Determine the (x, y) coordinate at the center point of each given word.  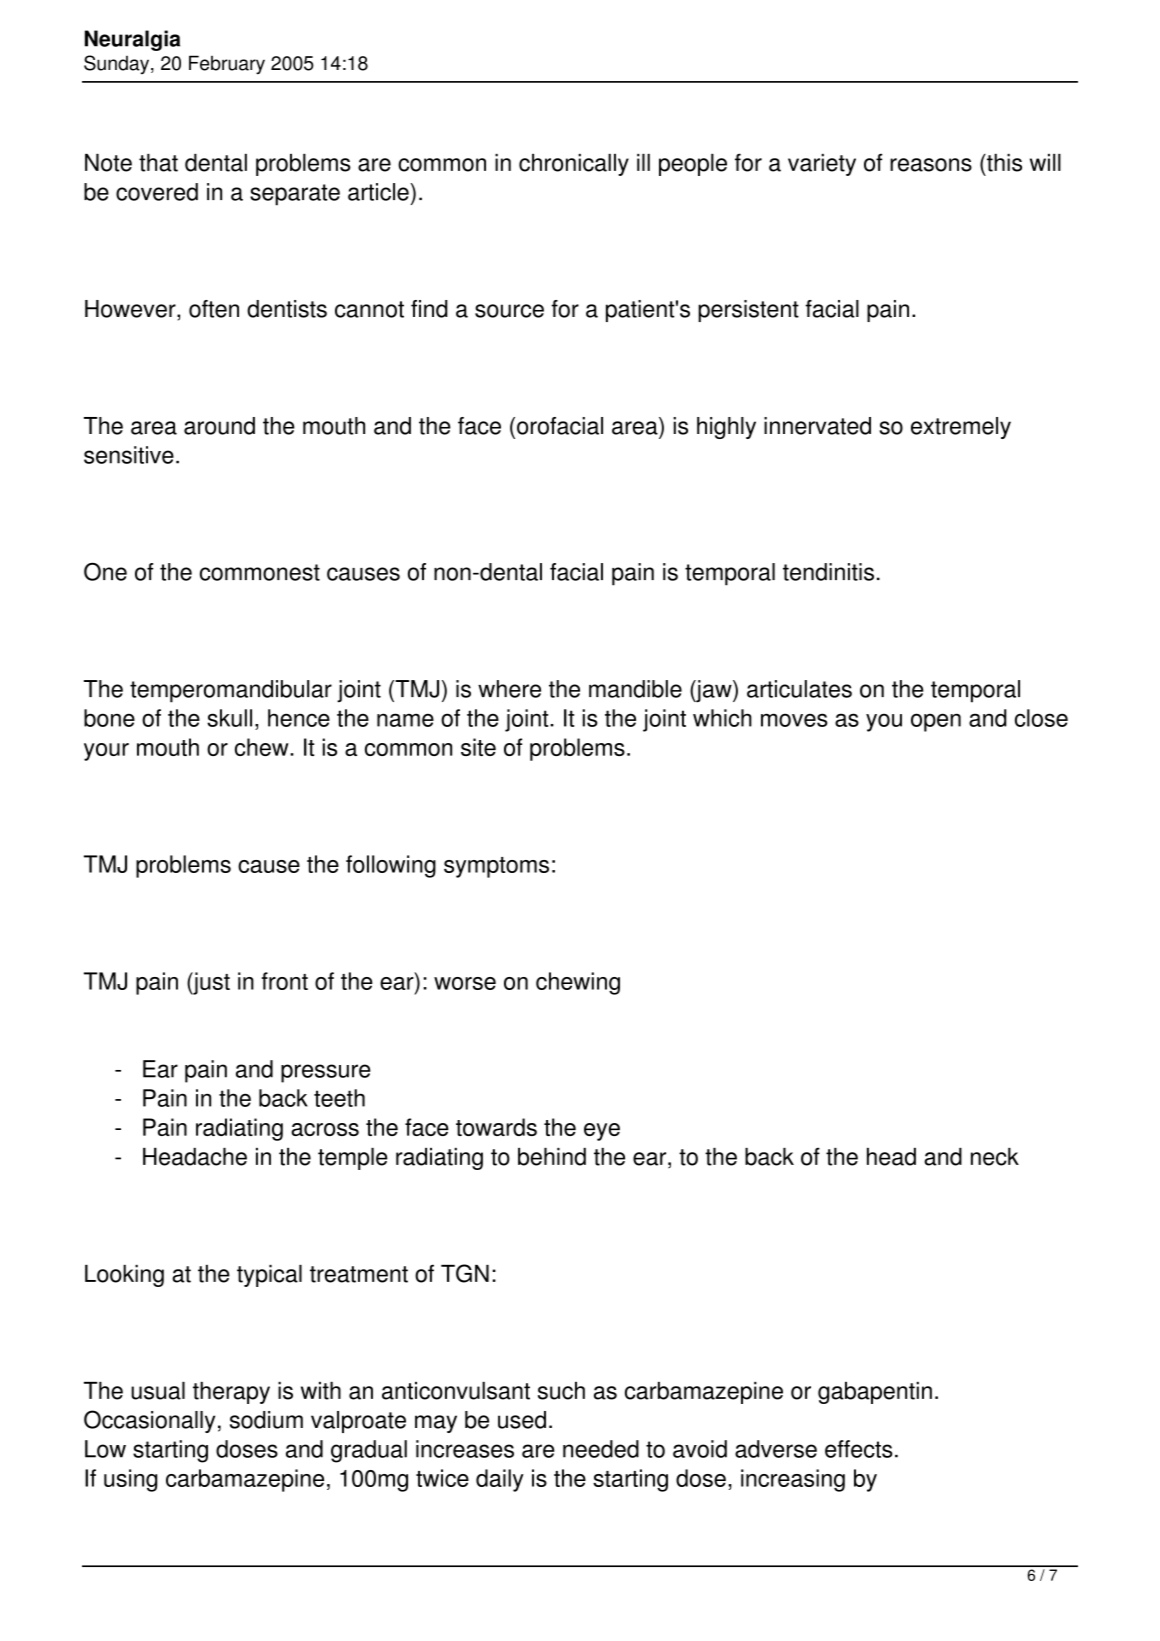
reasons (931, 165)
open (936, 722)
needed (601, 1449)
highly (726, 428)
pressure (326, 1073)
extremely (961, 428)
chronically (574, 165)
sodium (266, 1420)
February (227, 65)
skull (229, 718)
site (478, 747)
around (219, 426)
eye (602, 1132)
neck (995, 1157)
